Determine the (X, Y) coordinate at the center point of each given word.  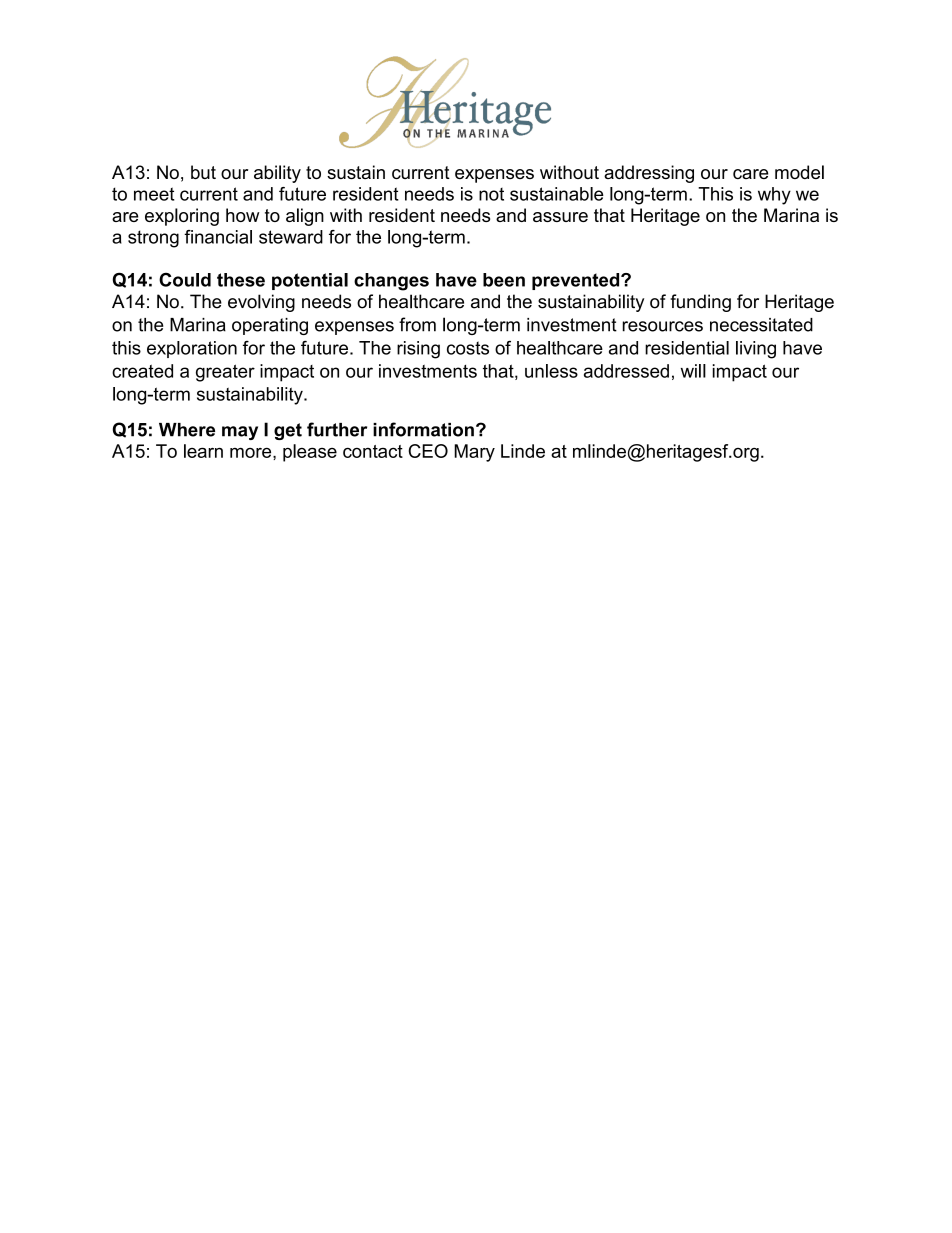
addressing (649, 174)
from (417, 324)
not (491, 194)
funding (700, 303)
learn (203, 451)
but (203, 172)
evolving (261, 303)
